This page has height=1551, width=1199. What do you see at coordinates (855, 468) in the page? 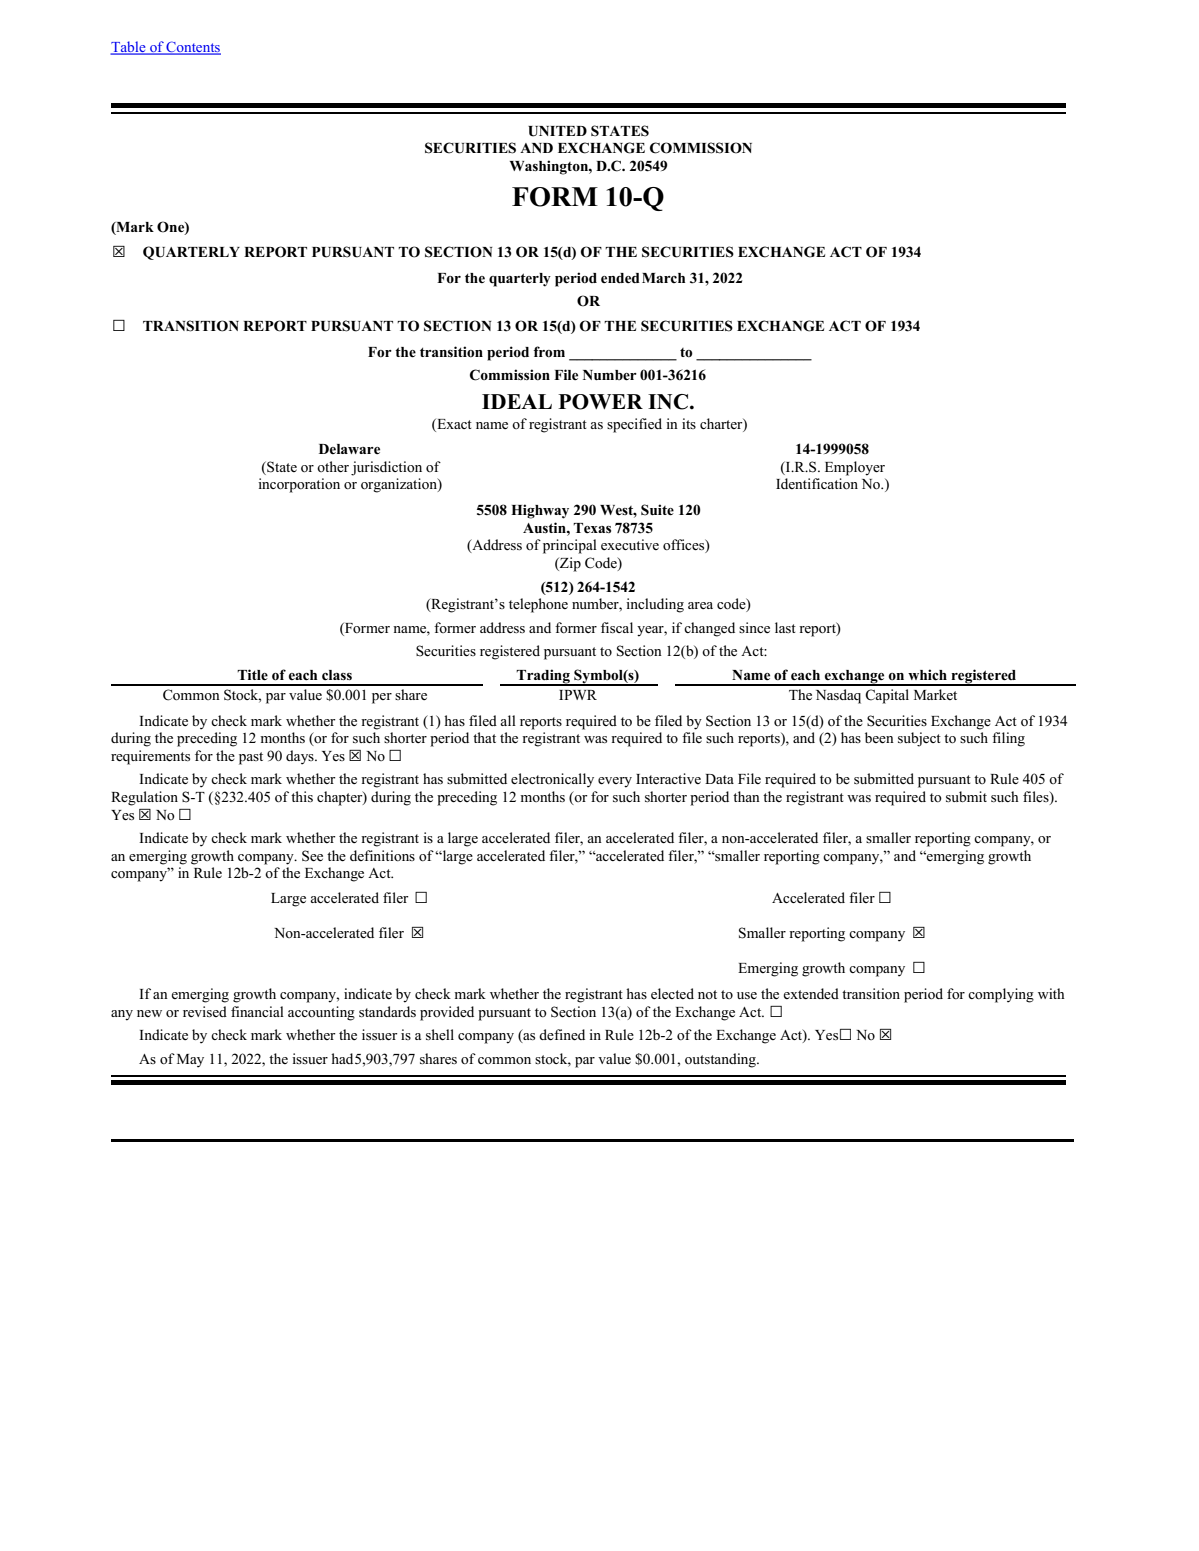
I see `Employer` at bounding box center [855, 468].
